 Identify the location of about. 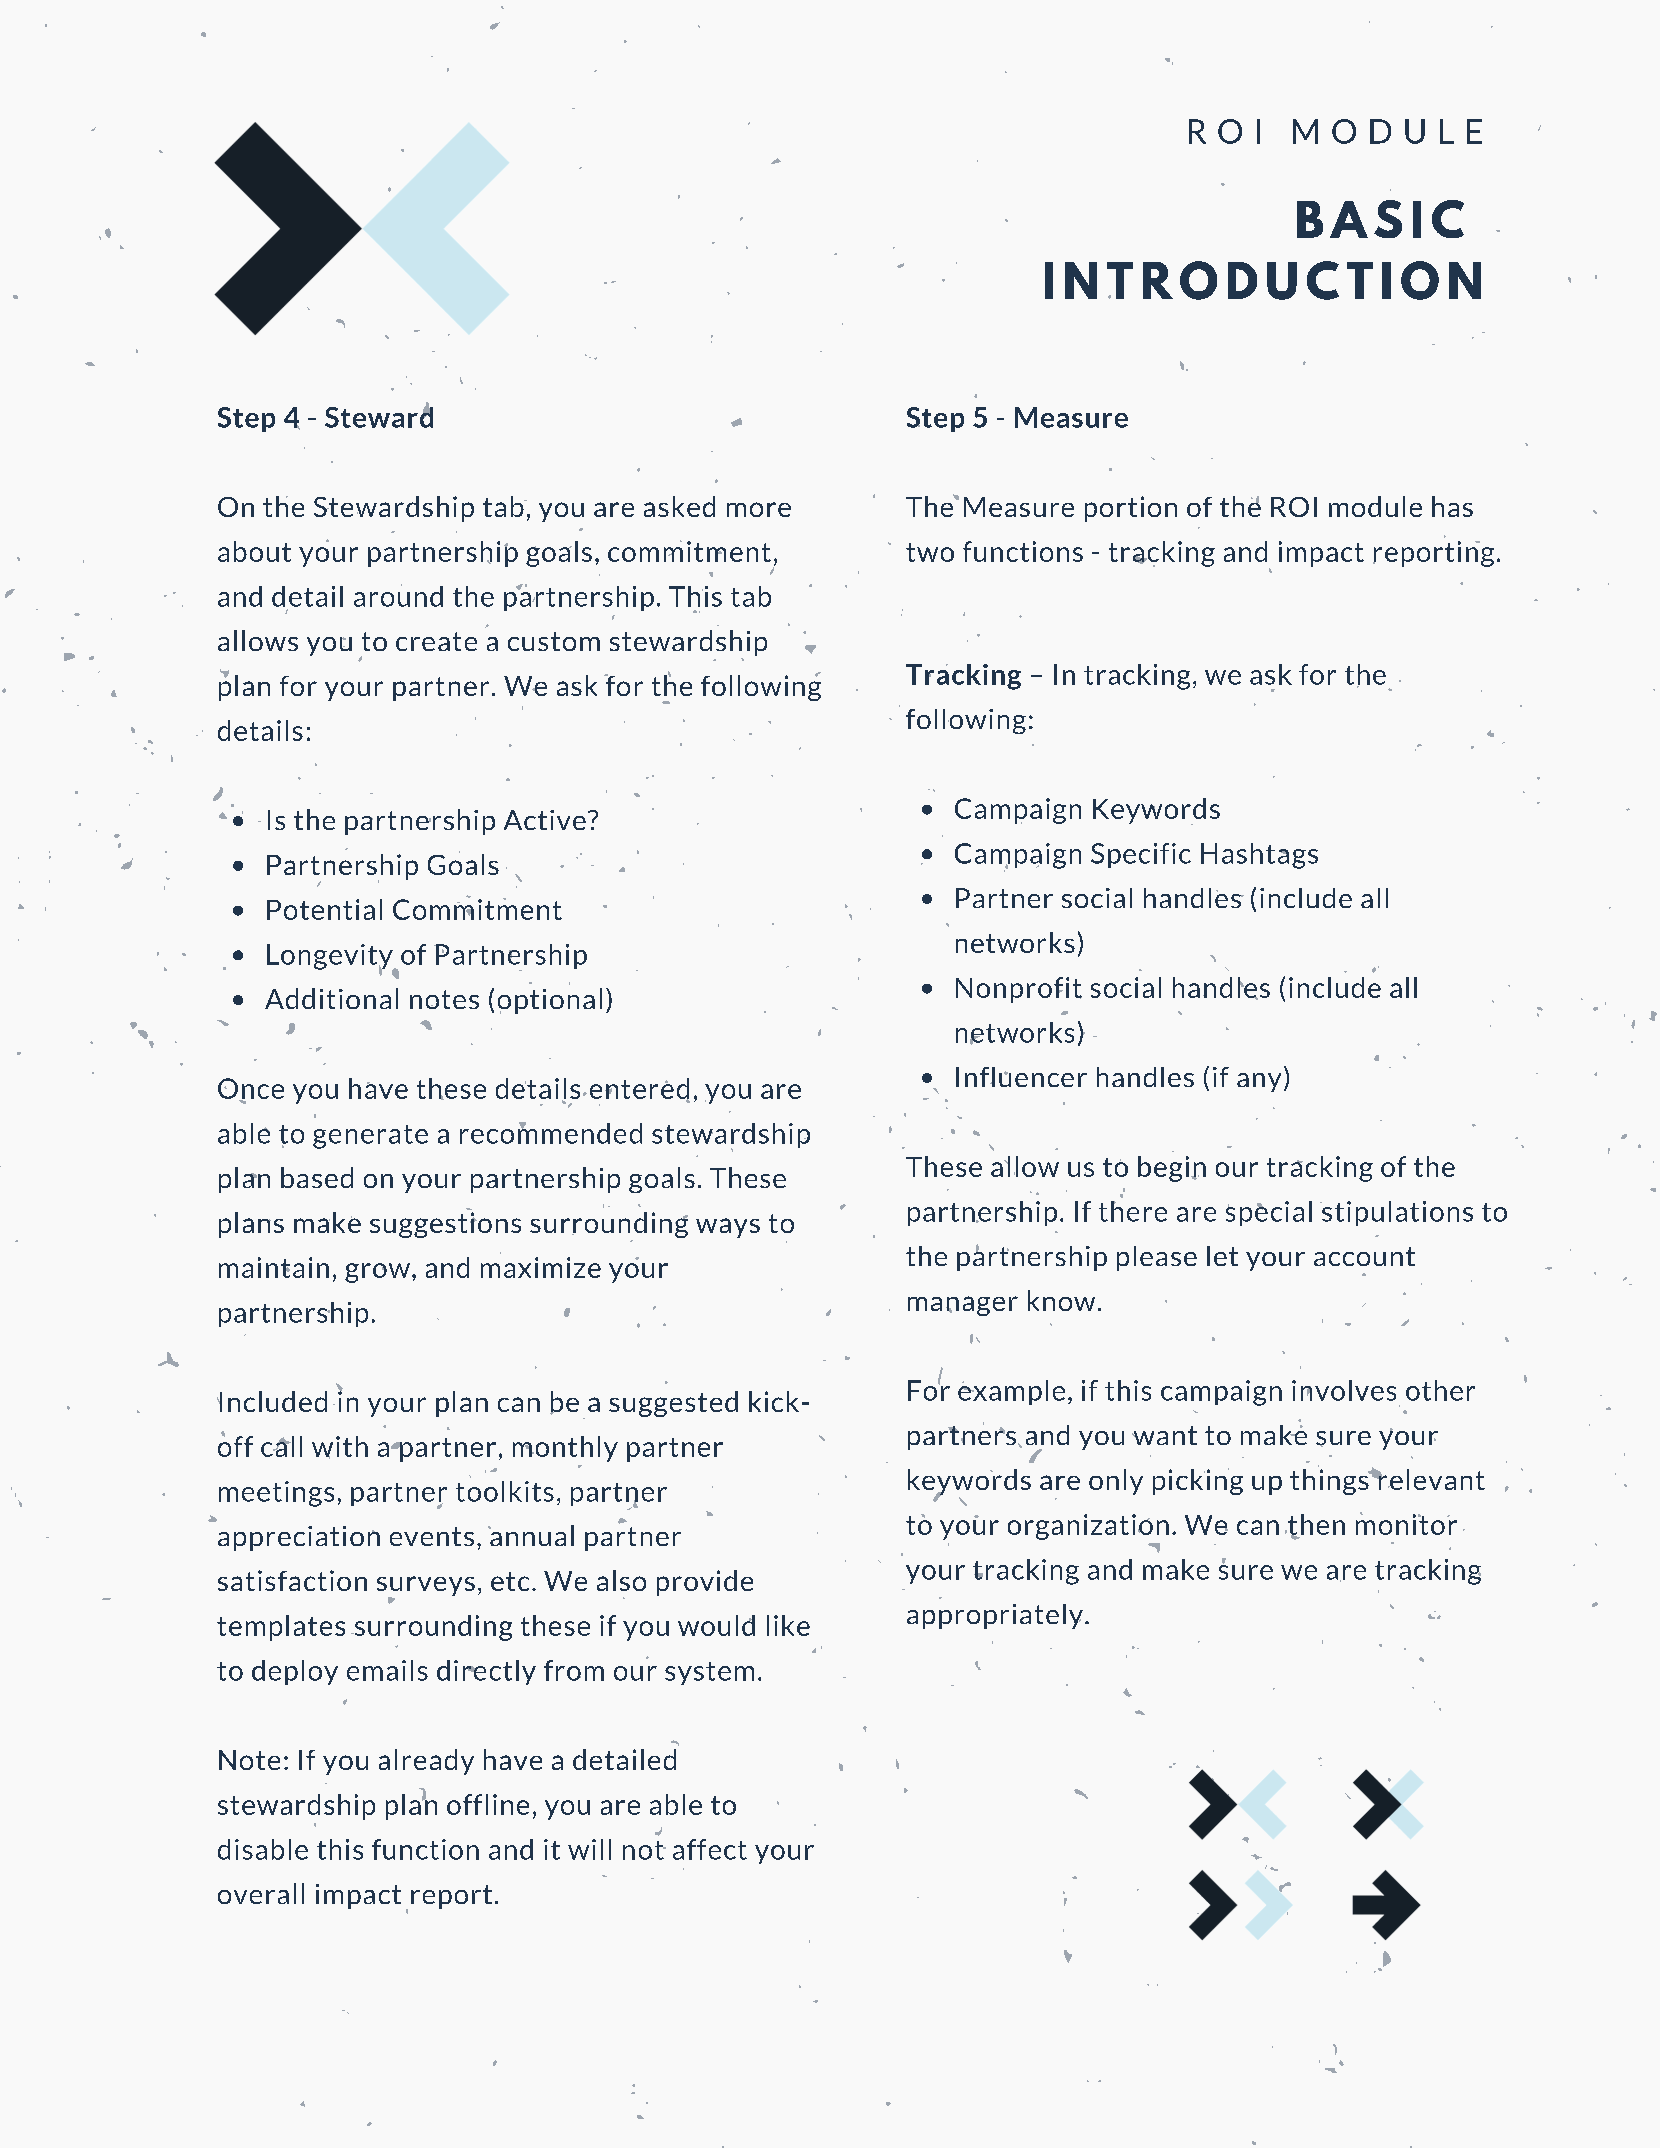
(254, 551).
